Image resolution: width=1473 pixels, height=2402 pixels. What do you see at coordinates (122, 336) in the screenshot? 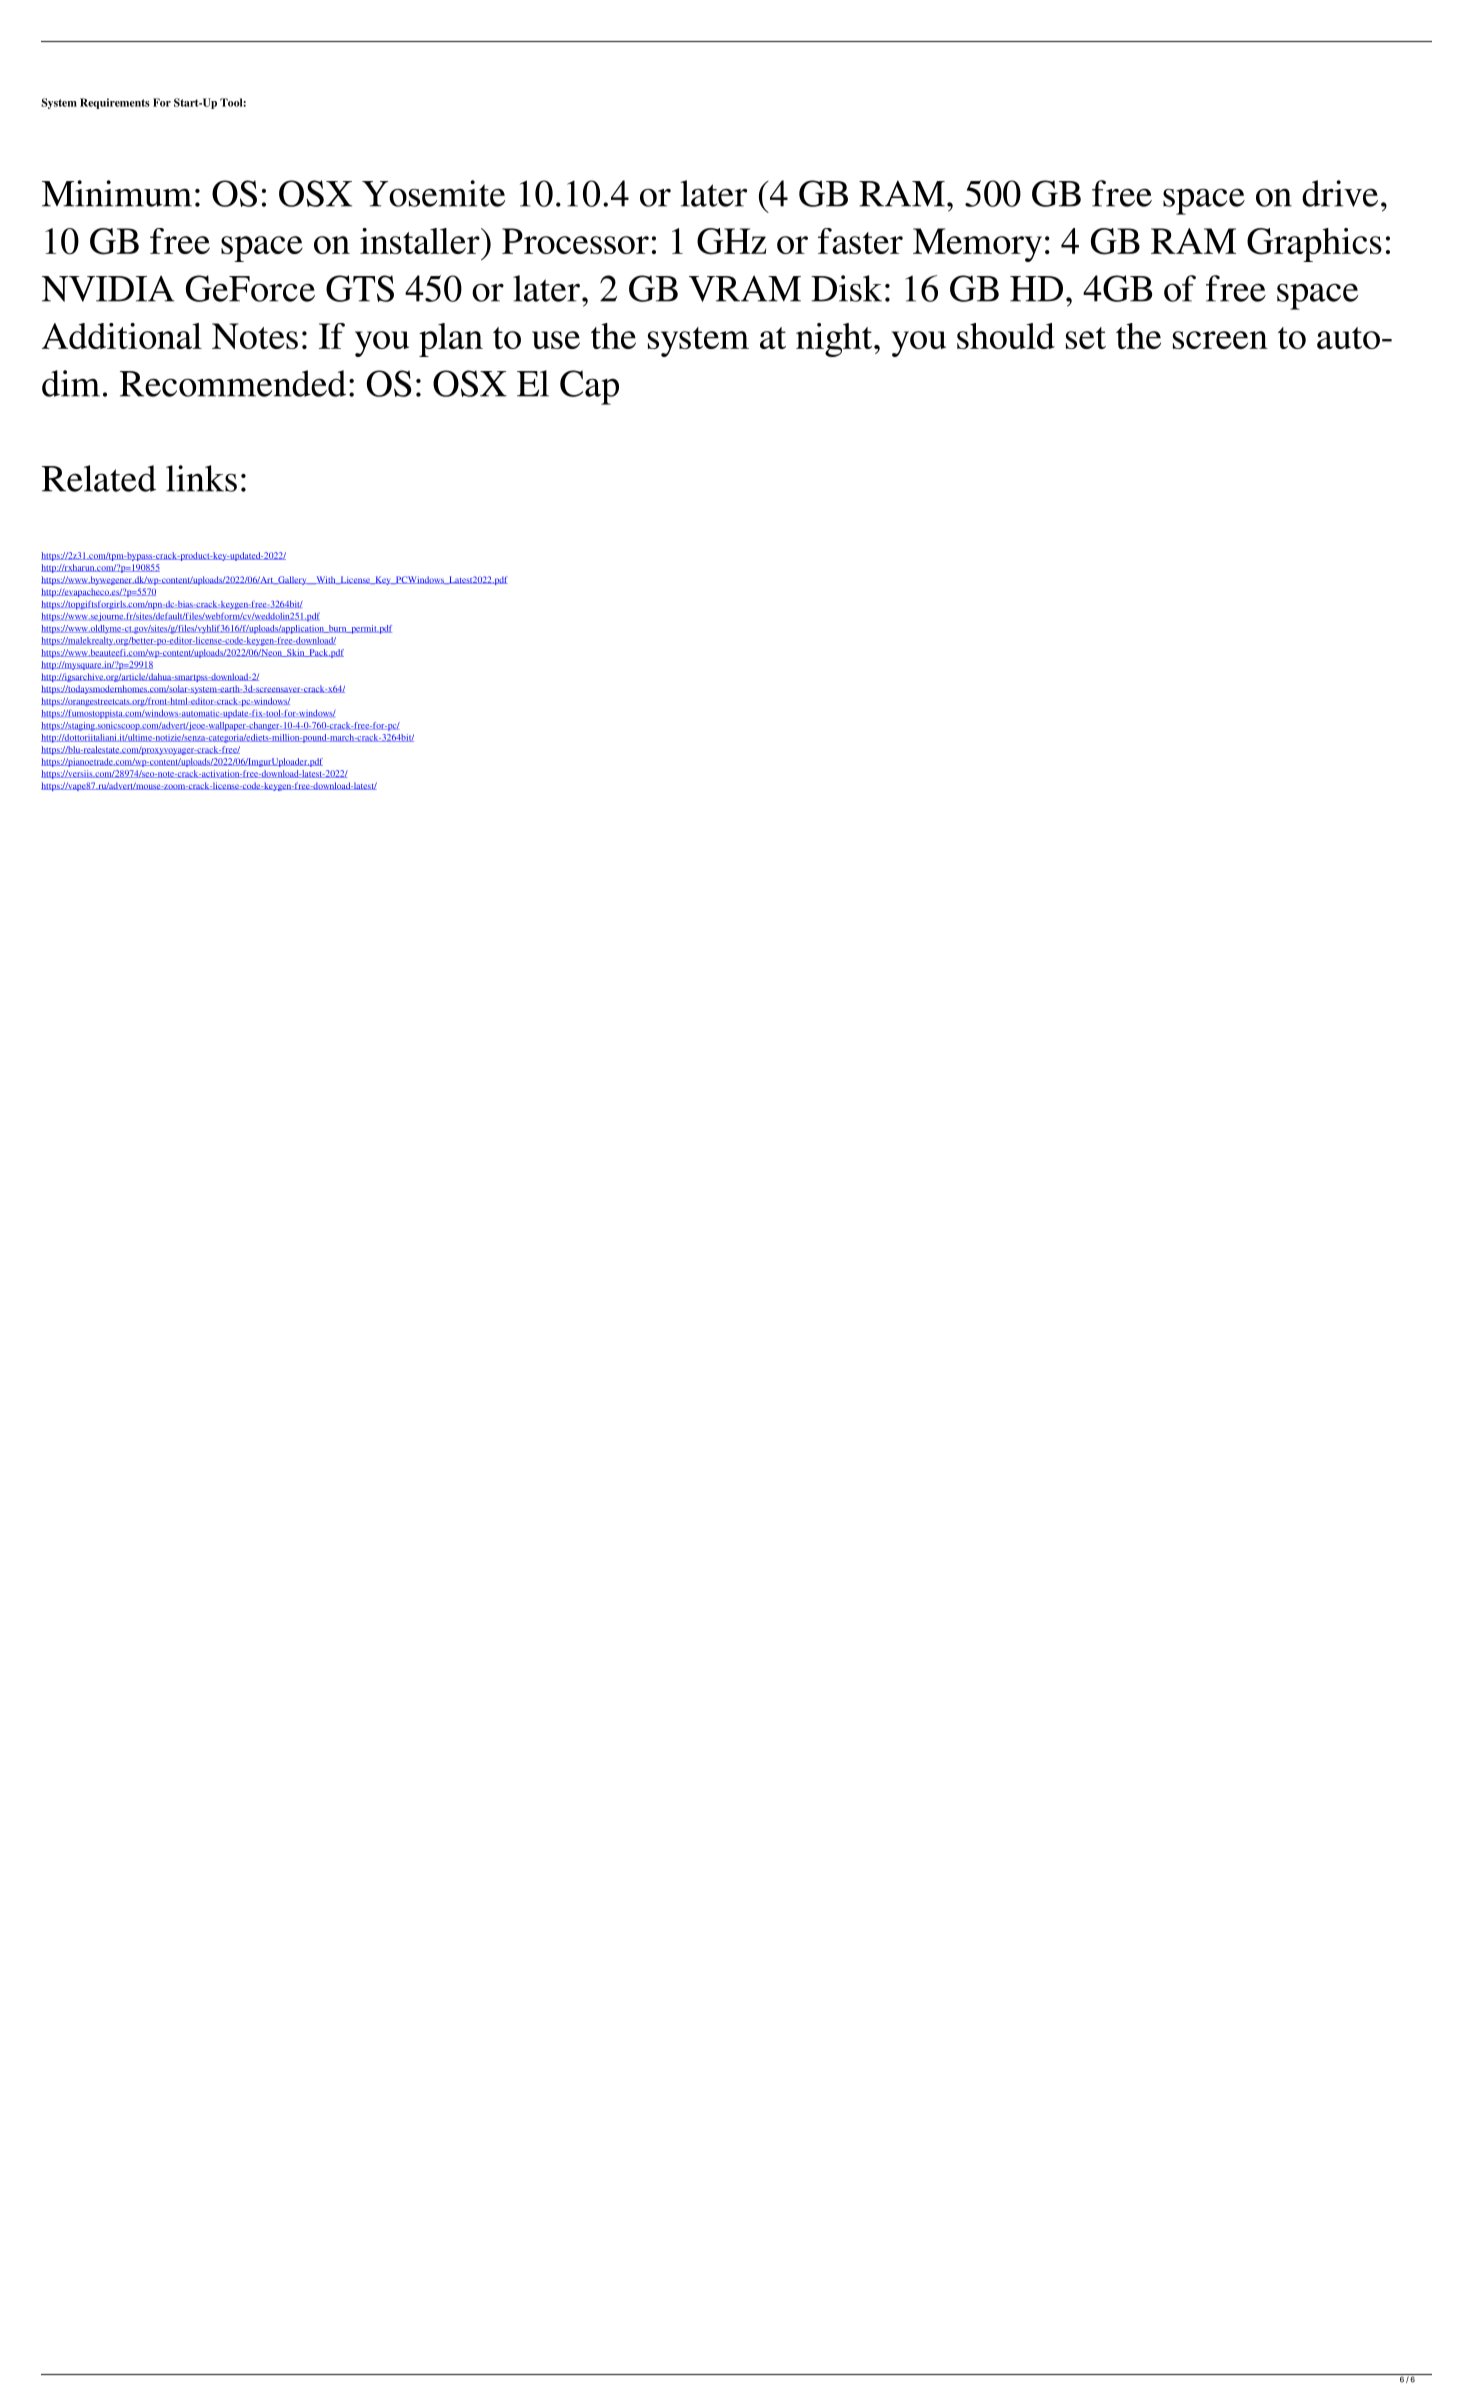
I see `Additional` at bounding box center [122, 336].
